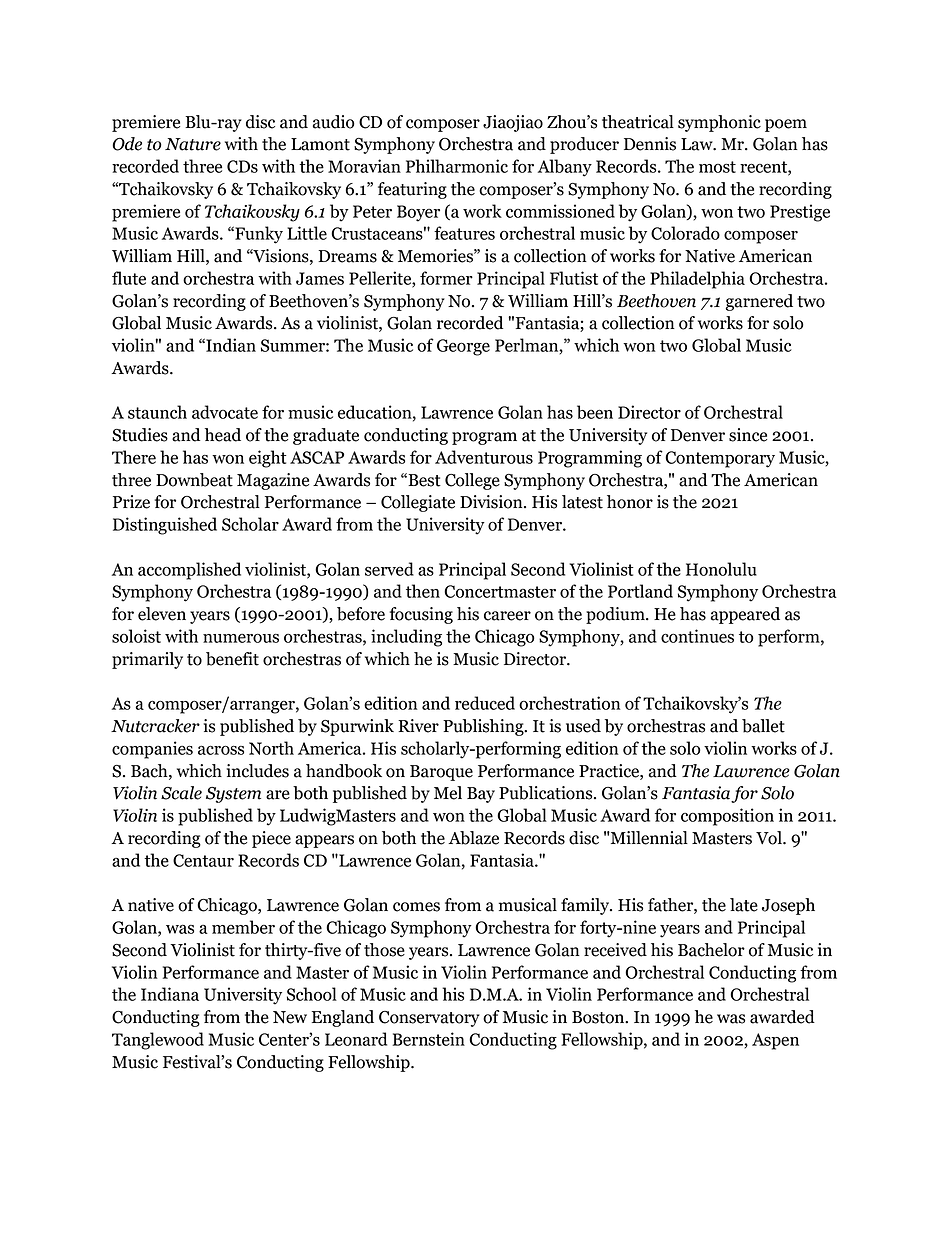  What do you see at coordinates (223, 435) in the screenshot?
I see `head` at bounding box center [223, 435].
